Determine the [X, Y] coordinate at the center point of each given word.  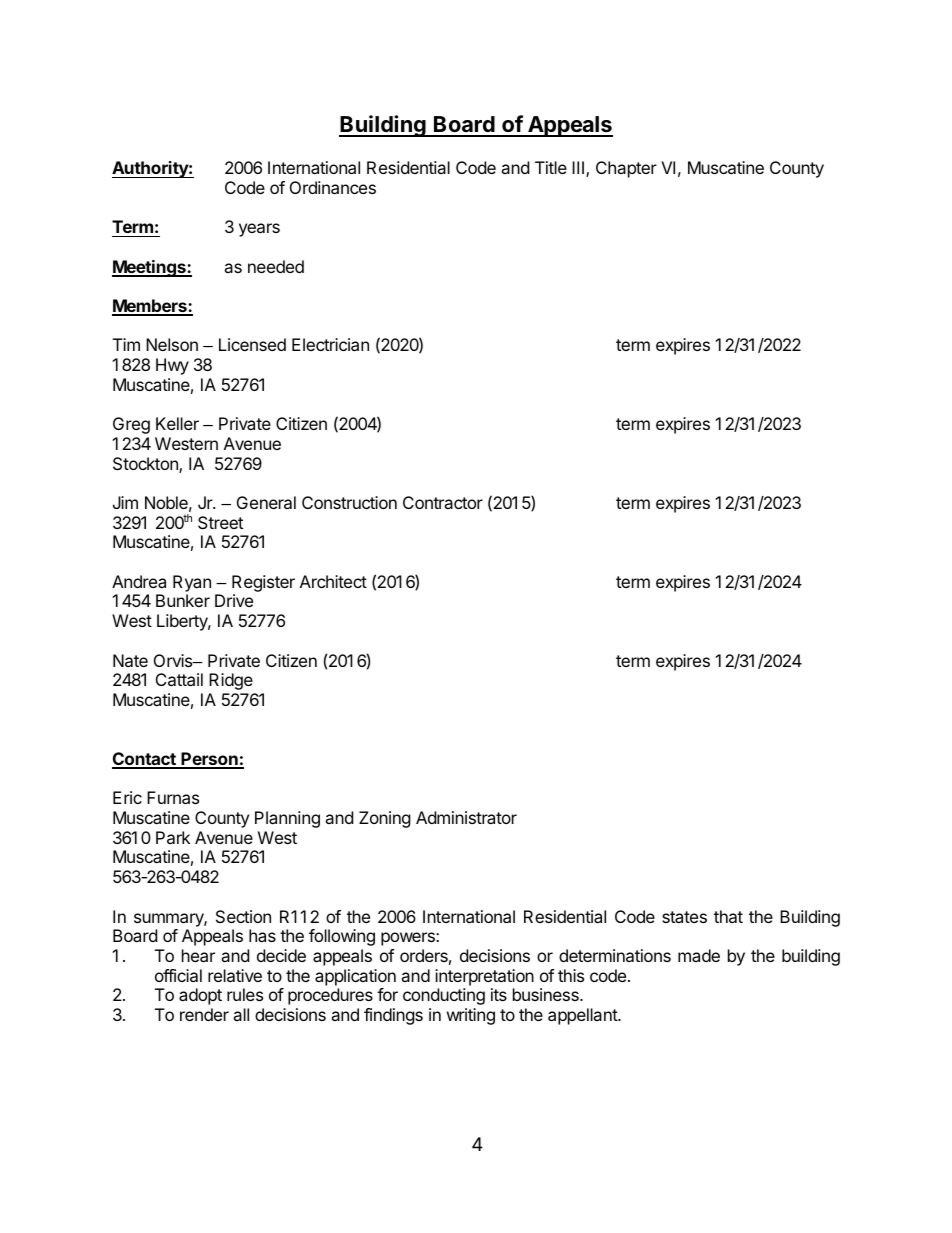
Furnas [173, 797]
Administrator [466, 817]
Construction [349, 502]
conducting [444, 996]
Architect [333, 581]
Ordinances [333, 187]
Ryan [192, 583]
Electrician [330, 344]
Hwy [172, 366]
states [684, 917]
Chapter [626, 169]
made [699, 955]
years [259, 230]
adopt [200, 996]
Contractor [443, 502]
